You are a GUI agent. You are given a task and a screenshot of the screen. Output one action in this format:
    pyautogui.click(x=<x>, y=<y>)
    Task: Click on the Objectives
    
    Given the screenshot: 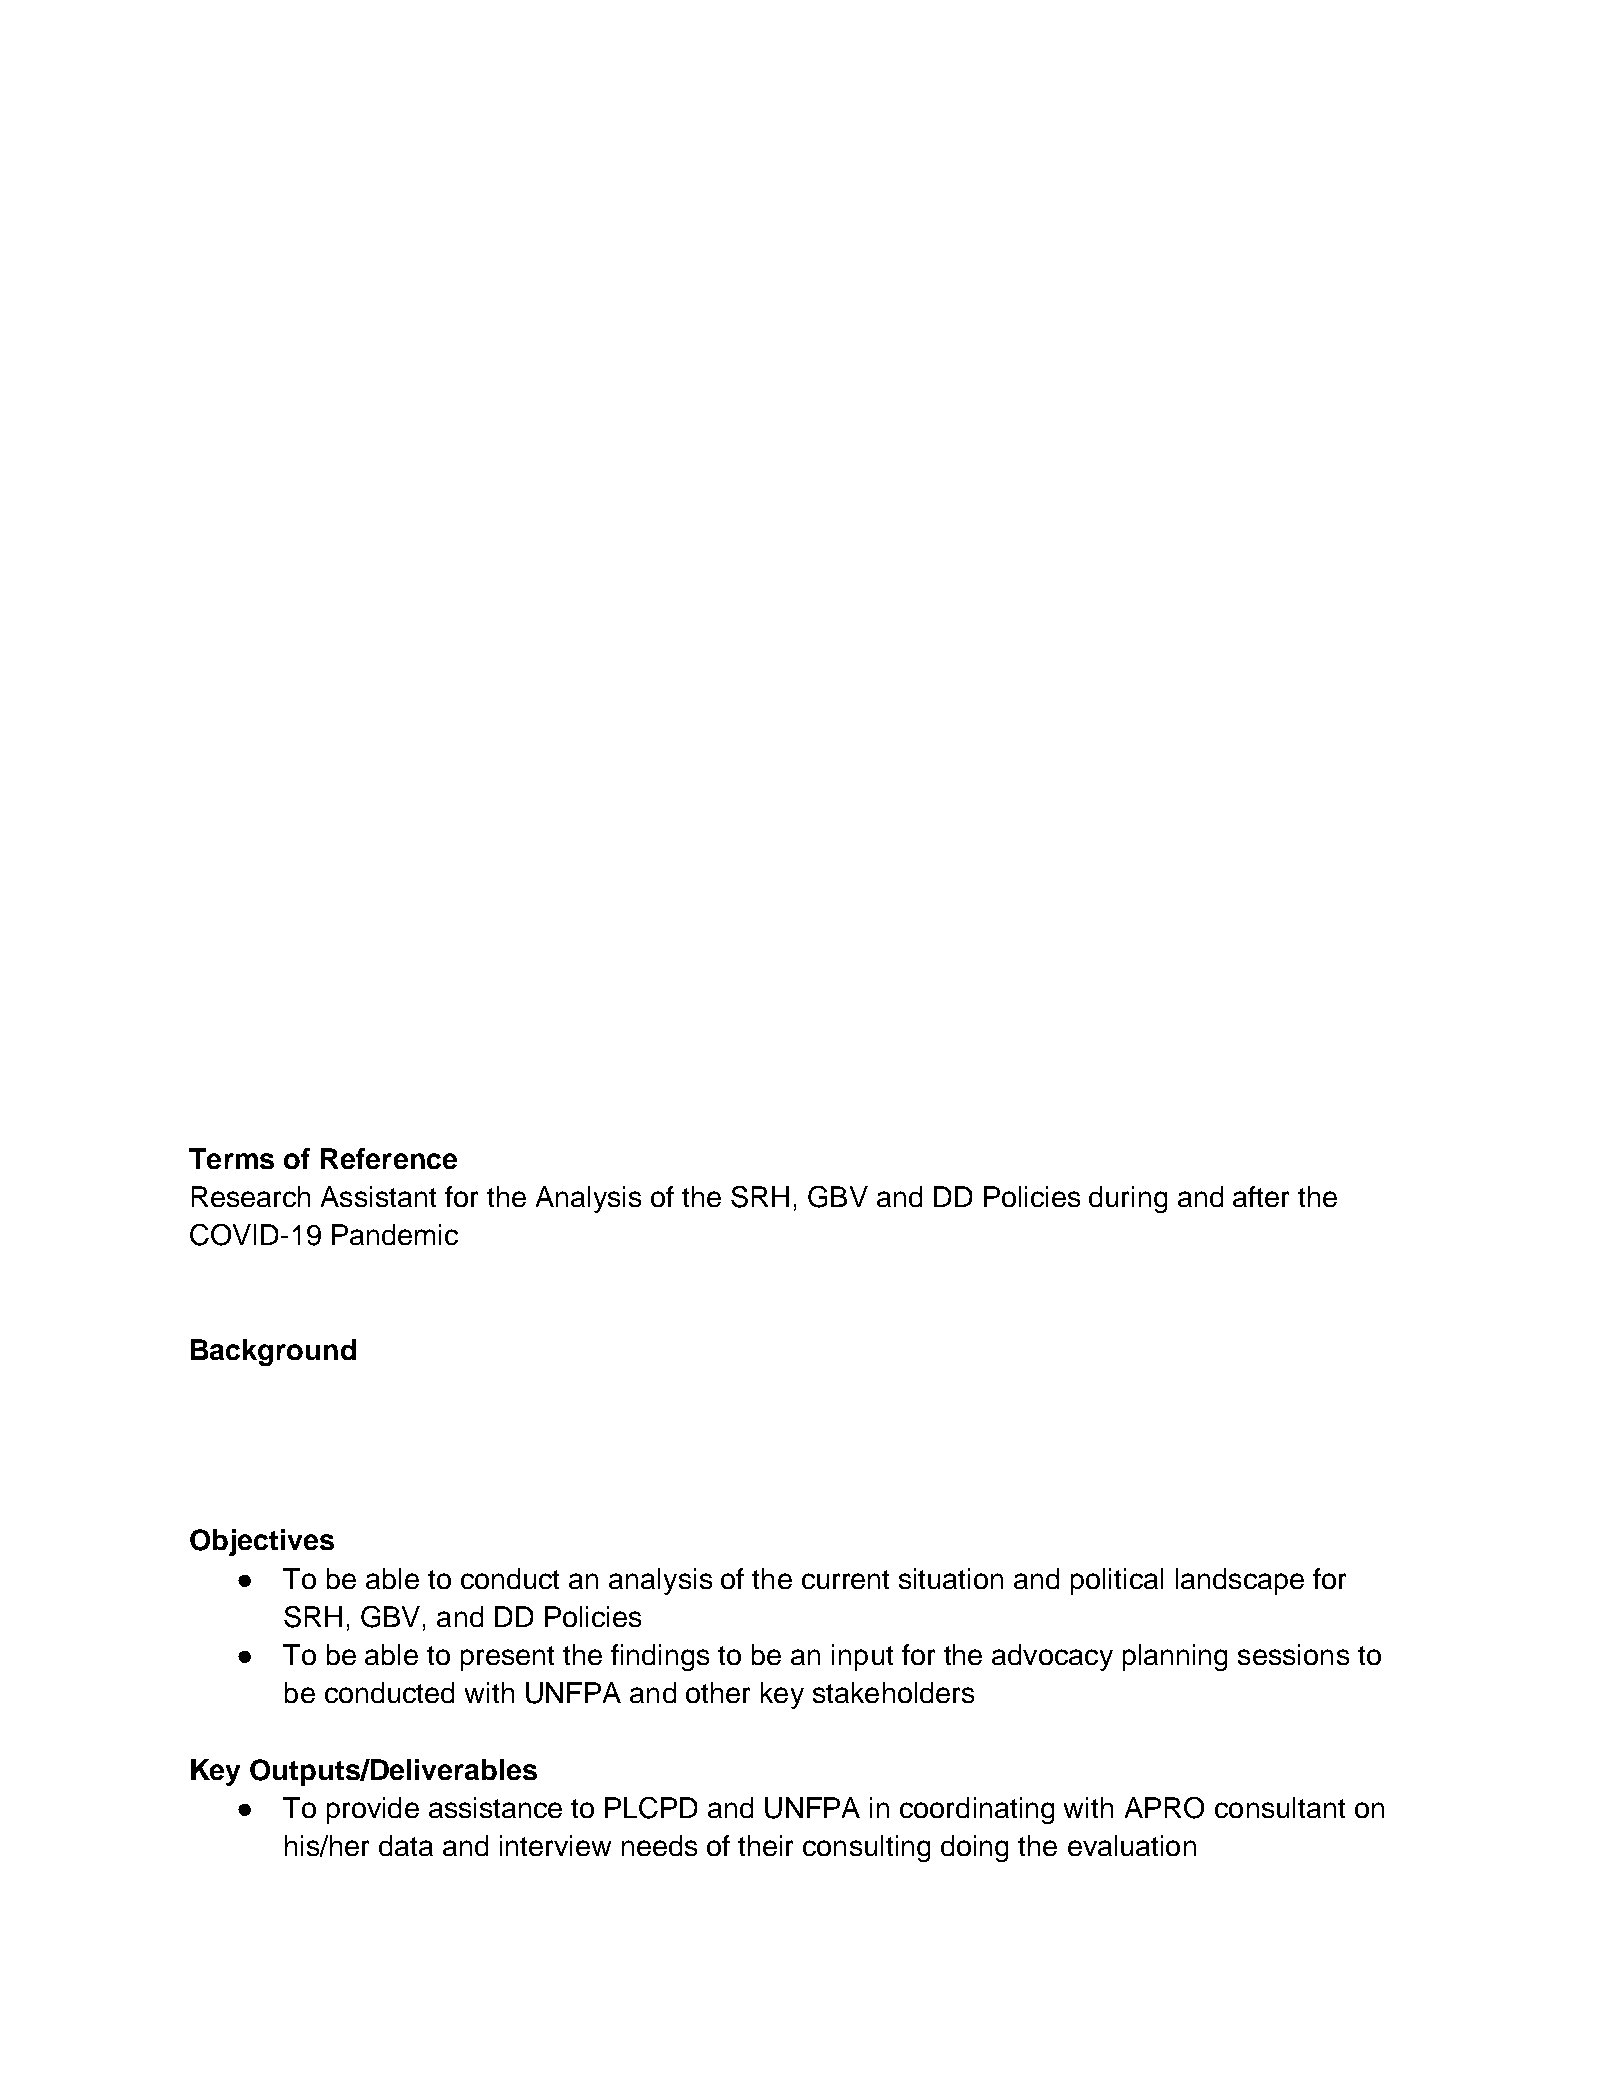 What is the action you would take?
    pyautogui.click(x=262, y=1542)
